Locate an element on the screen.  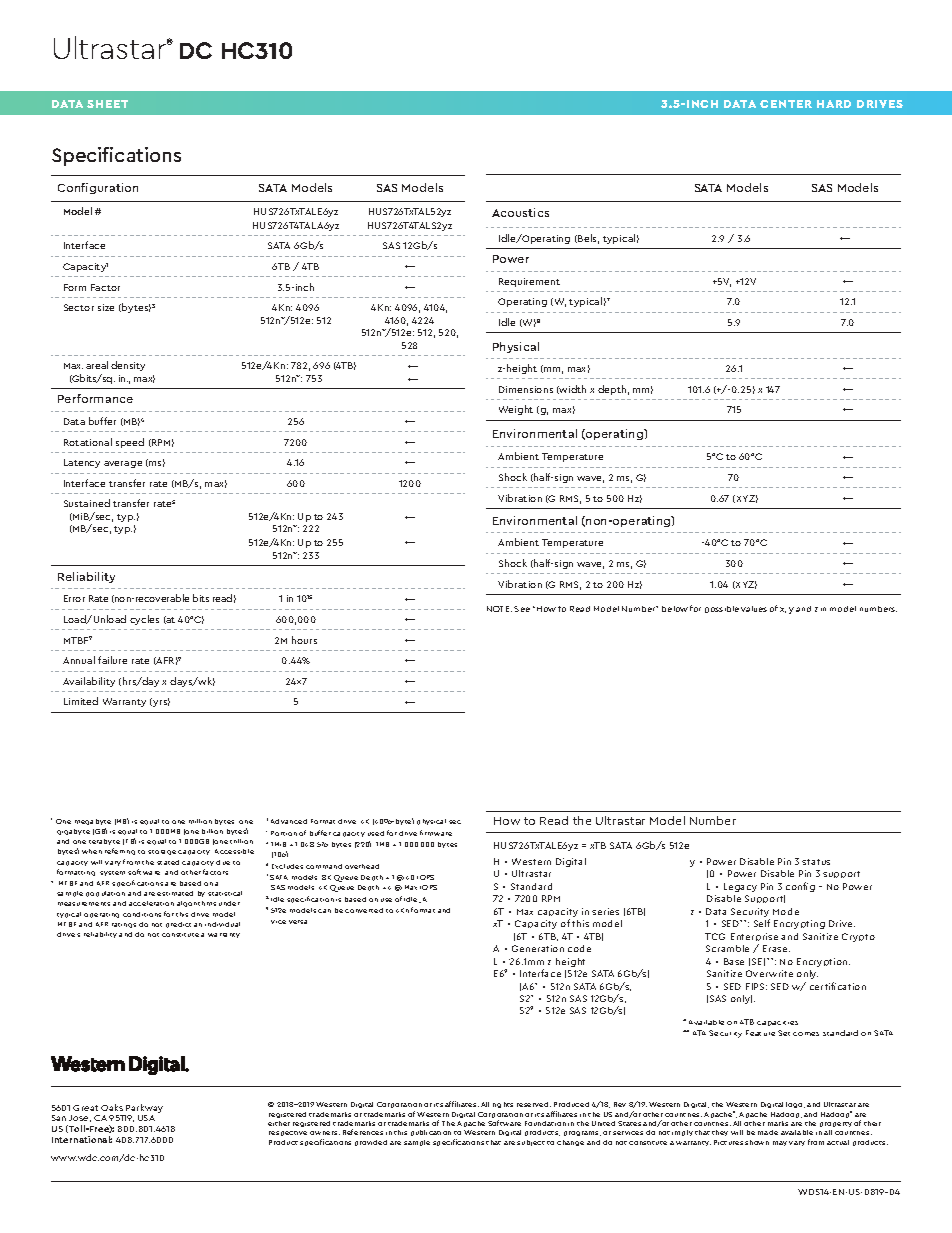
million is located at coordinates (200, 821).
